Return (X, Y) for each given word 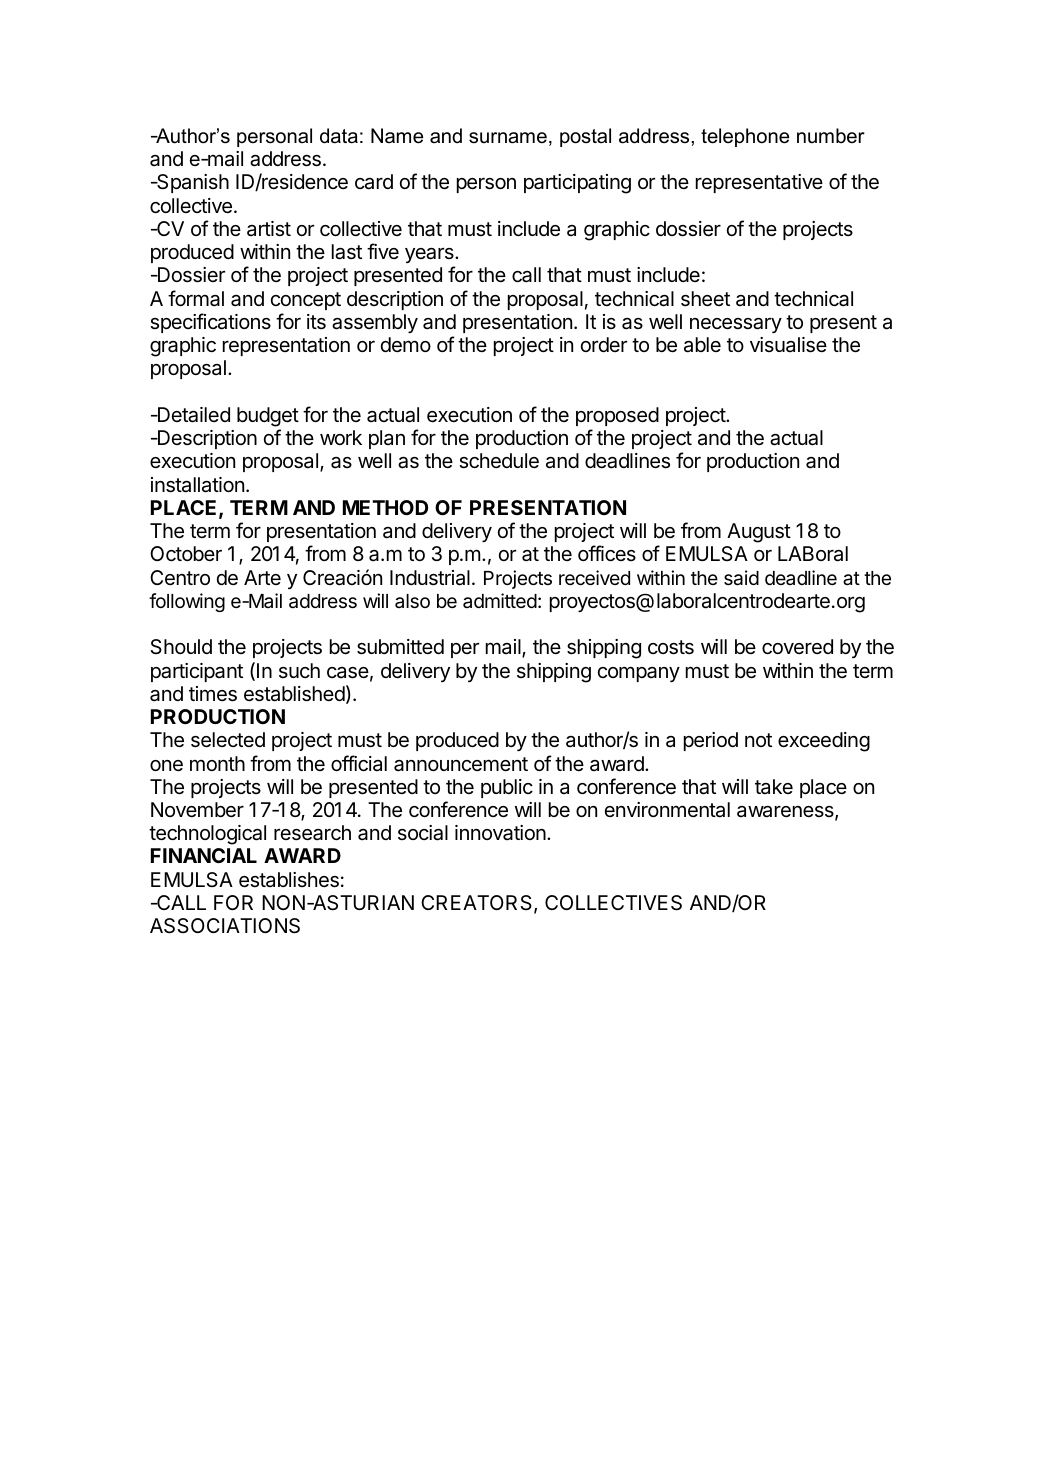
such (299, 670)
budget (268, 417)
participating (577, 184)
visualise (788, 345)
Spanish (192, 183)
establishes (289, 880)
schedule (499, 461)
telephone (745, 137)
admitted (500, 600)
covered (797, 647)
